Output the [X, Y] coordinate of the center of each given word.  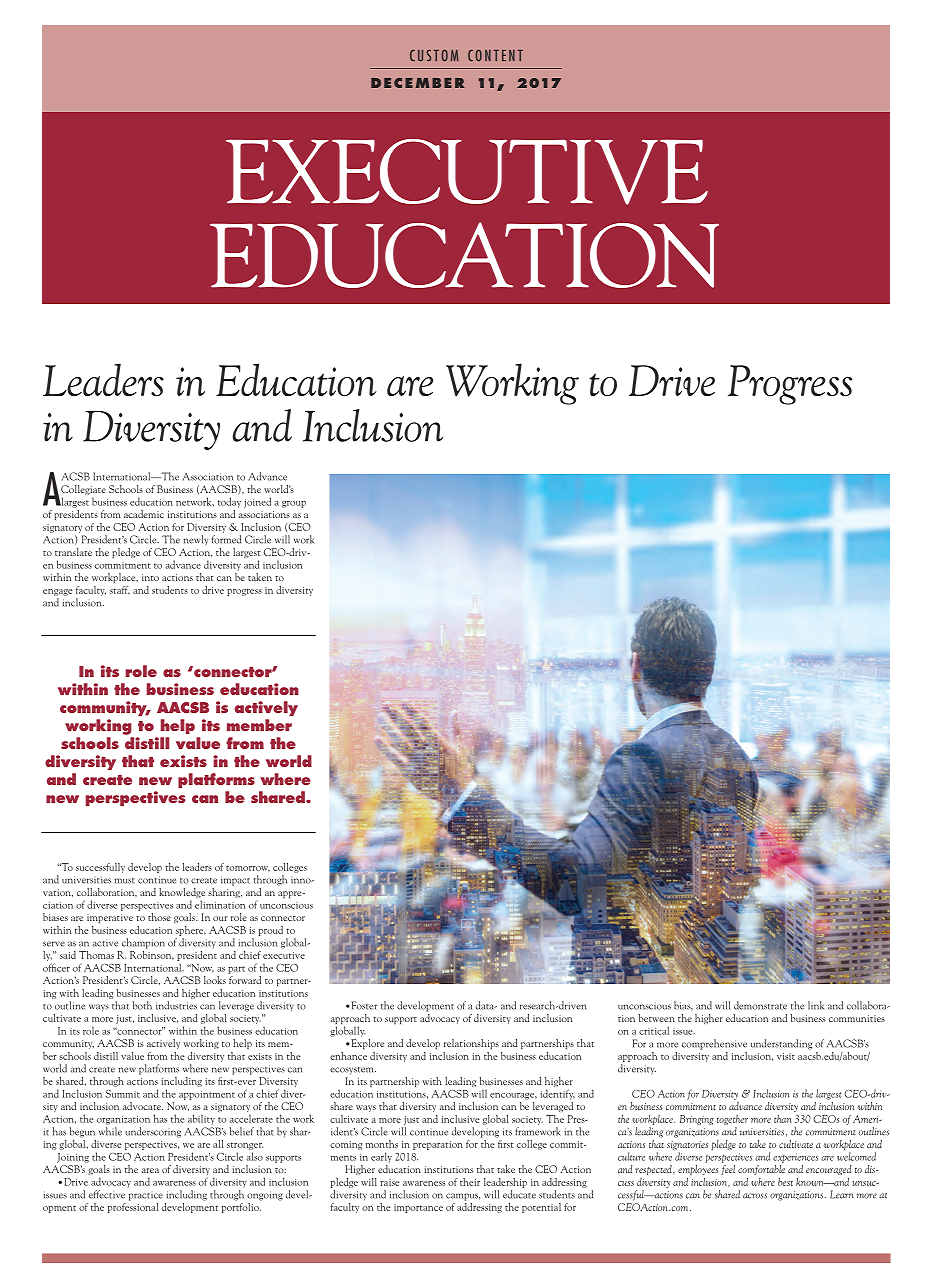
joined [257, 502]
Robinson [152, 954]
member [259, 725]
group [294, 504]
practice [146, 1197]
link [816, 1005]
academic [144, 514]
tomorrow [248, 868]
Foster [363, 1005]
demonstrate [760, 1005]
